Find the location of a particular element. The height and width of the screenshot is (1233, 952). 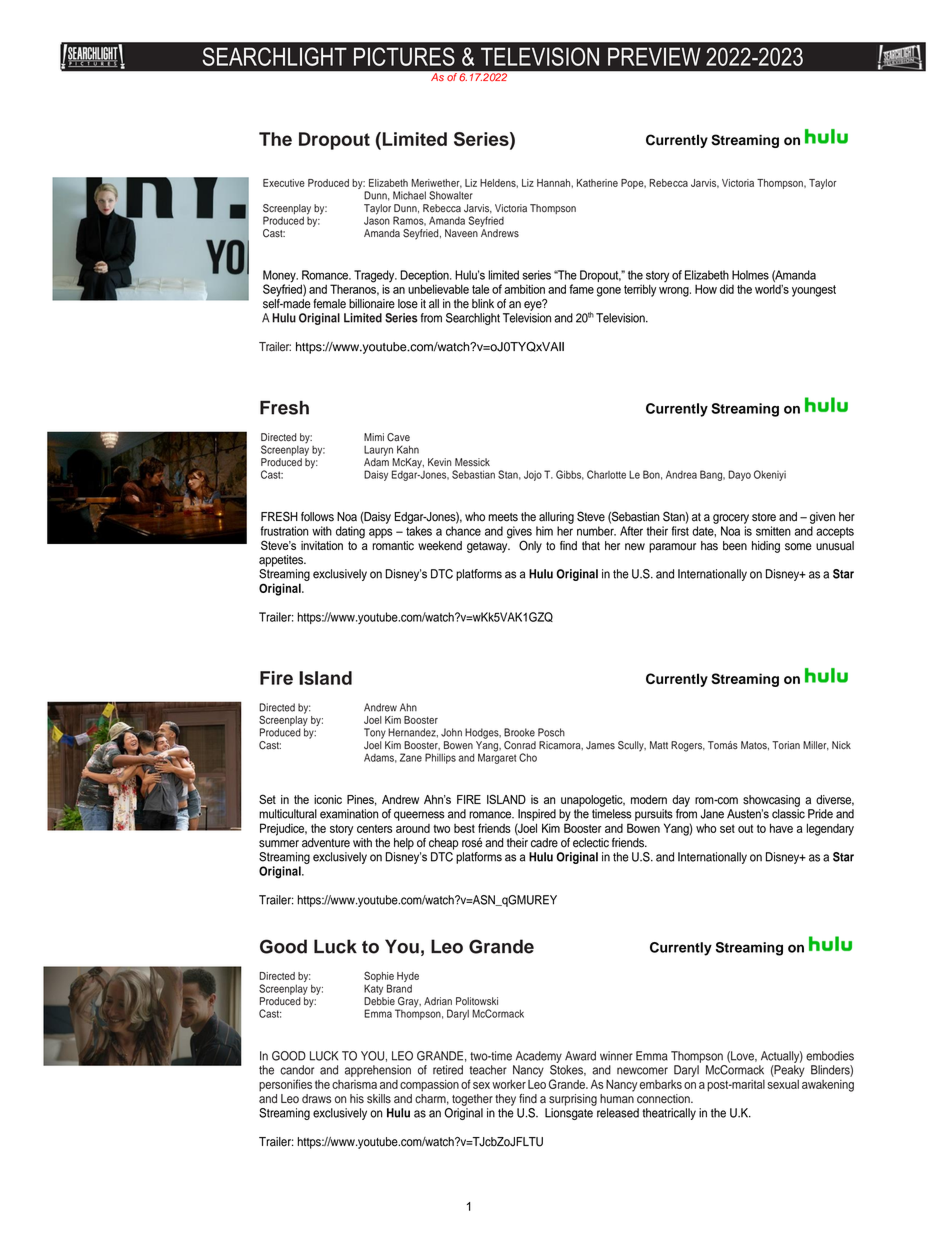

charisma is located at coordinates (354, 1084).
